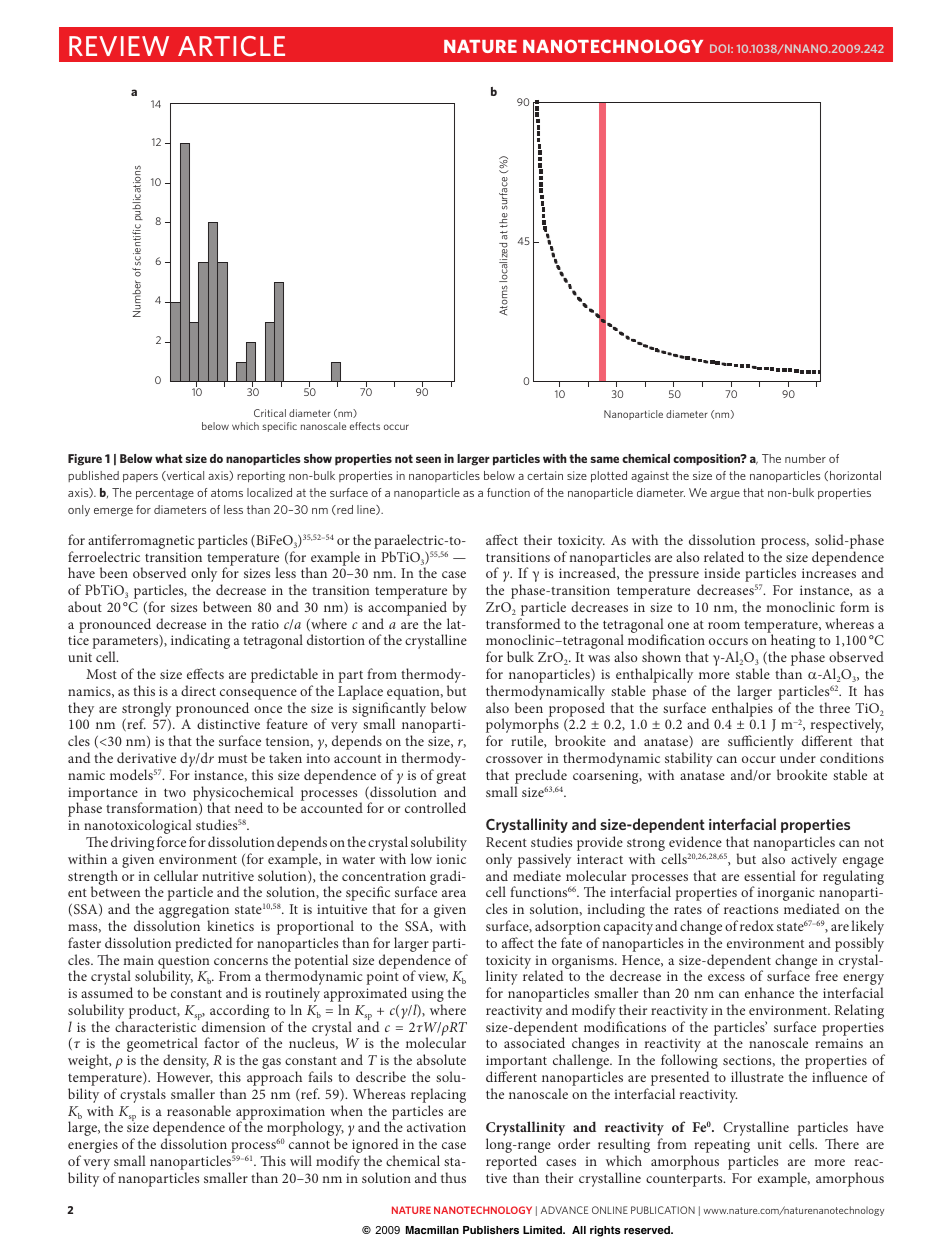 The height and width of the document is (1251, 952). What do you see at coordinates (725, 495) in the document?
I see `argue` at bounding box center [725, 495].
